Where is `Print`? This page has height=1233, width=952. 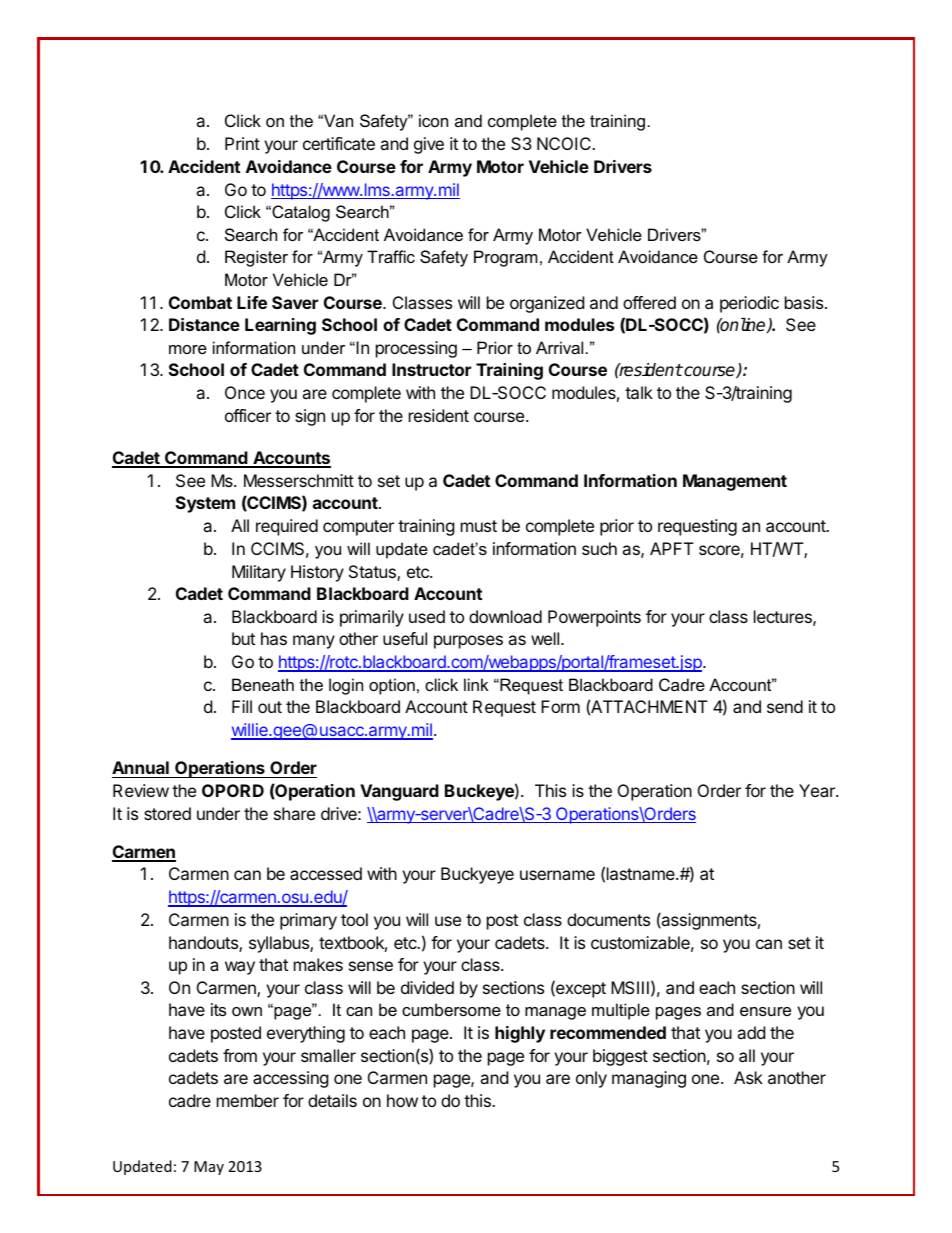
Print is located at coordinates (242, 143).
